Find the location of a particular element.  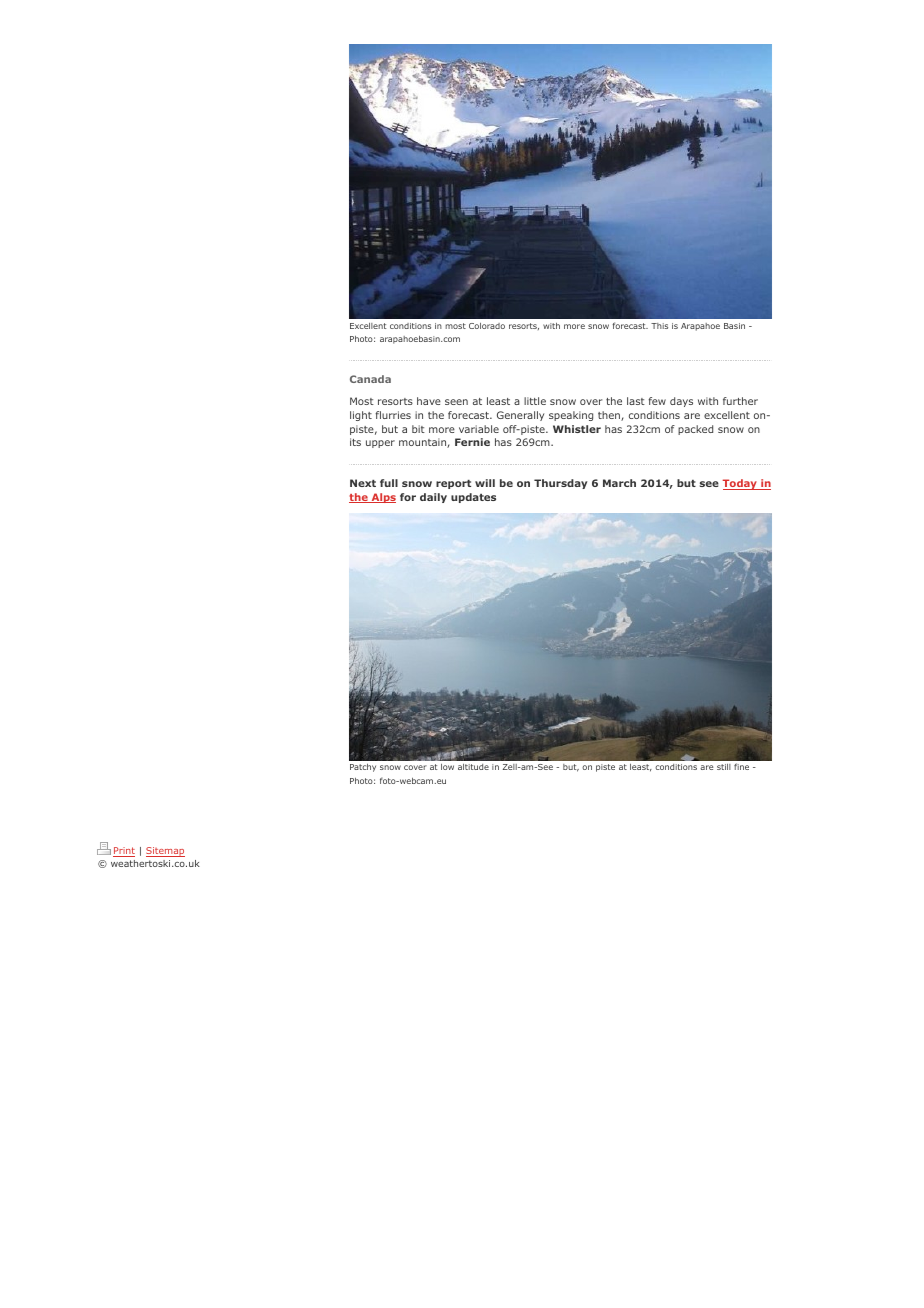

still is located at coordinates (724, 767).
